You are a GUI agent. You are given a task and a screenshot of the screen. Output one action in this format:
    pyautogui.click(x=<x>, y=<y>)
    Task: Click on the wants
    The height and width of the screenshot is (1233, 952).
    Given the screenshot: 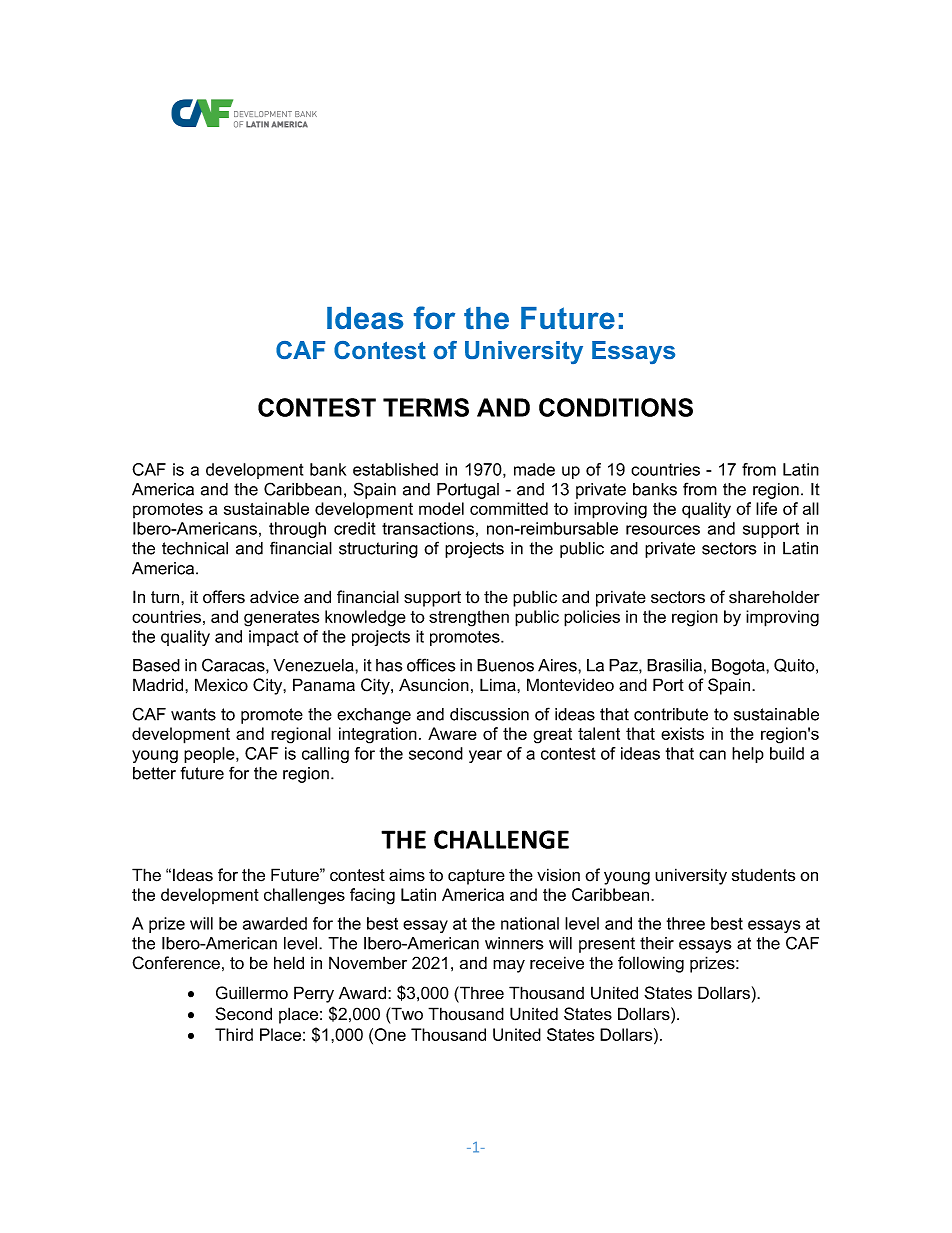 What is the action you would take?
    pyautogui.click(x=193, y=714)
